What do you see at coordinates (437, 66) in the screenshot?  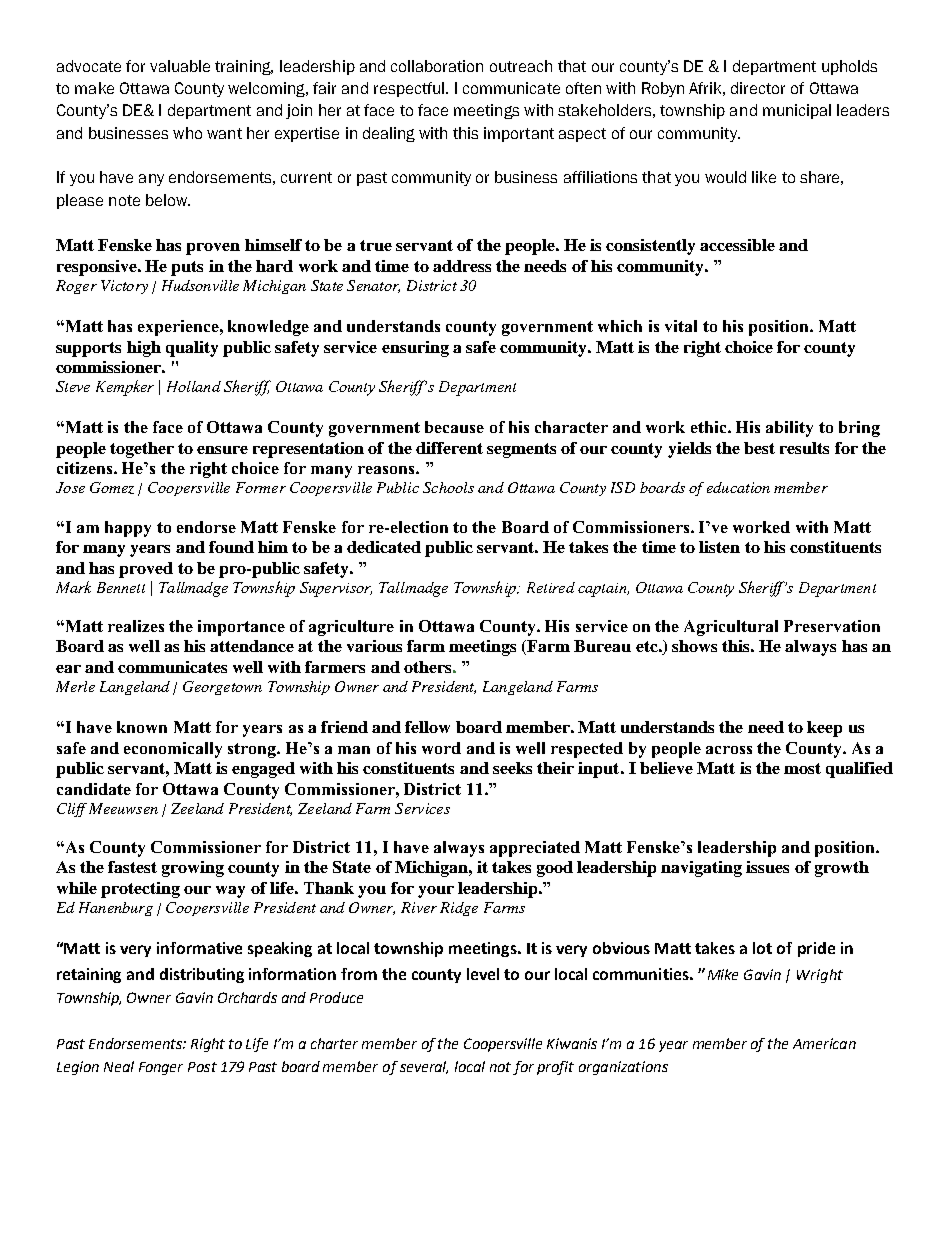 I see `collaboration` at bounding box center [437, 66].
